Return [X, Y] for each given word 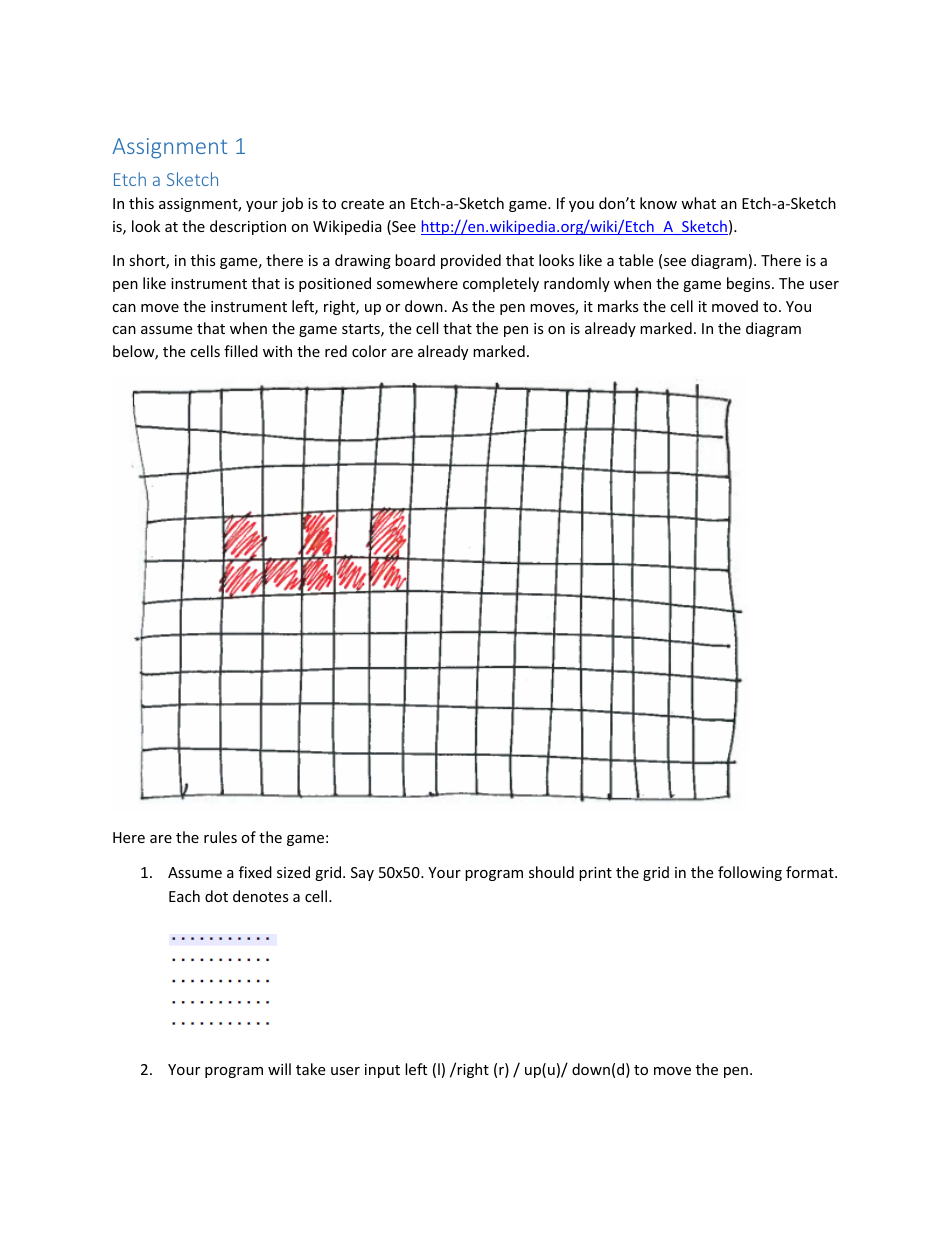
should [551, 872]
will [279, 1069]
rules [220, 837]
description [248, 227]
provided [471, 261]
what [698, 203]
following [750, 873]
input [382, 1071]
